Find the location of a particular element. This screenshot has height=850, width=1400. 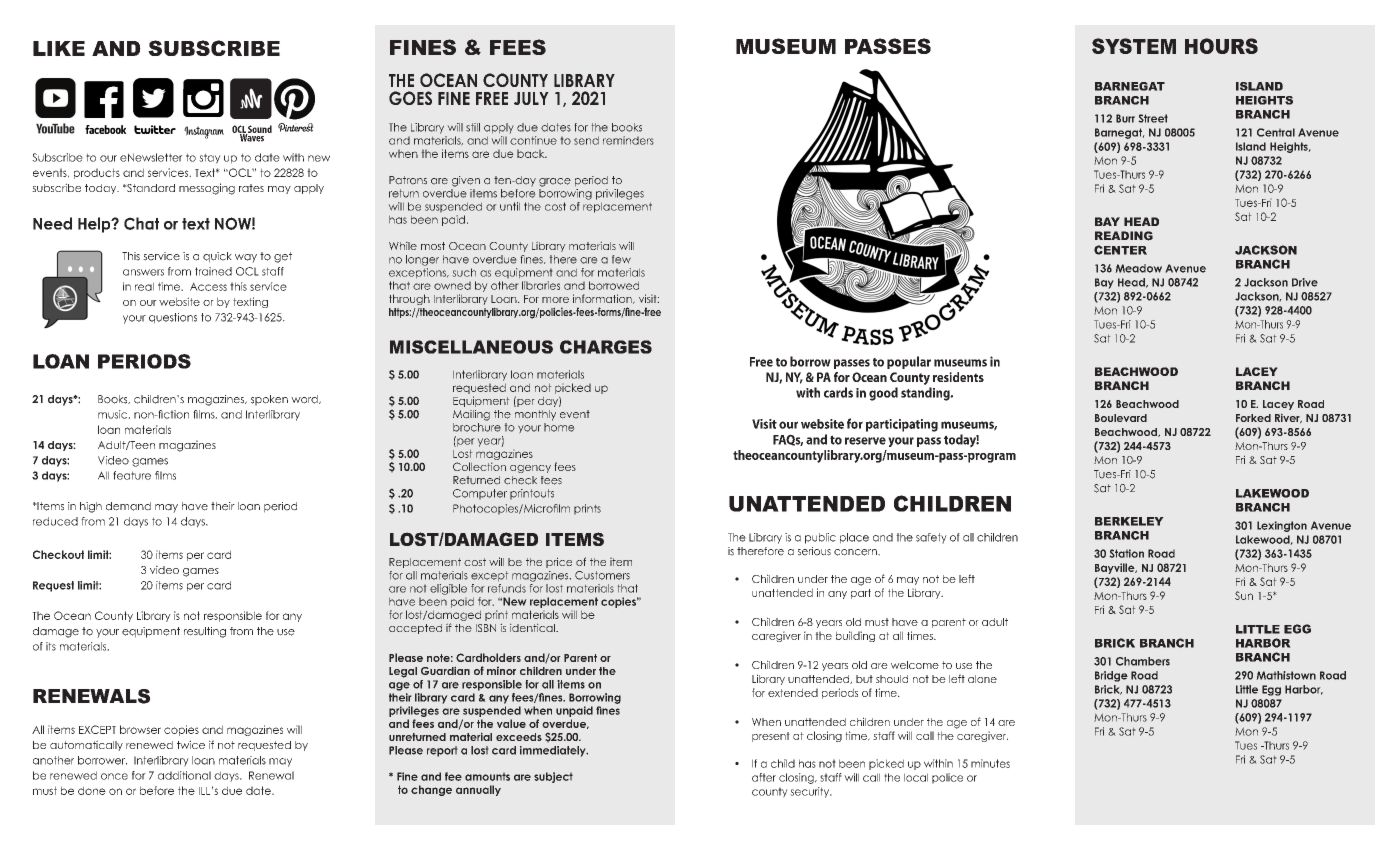

LIKE is located at coordinates (59, 48).
